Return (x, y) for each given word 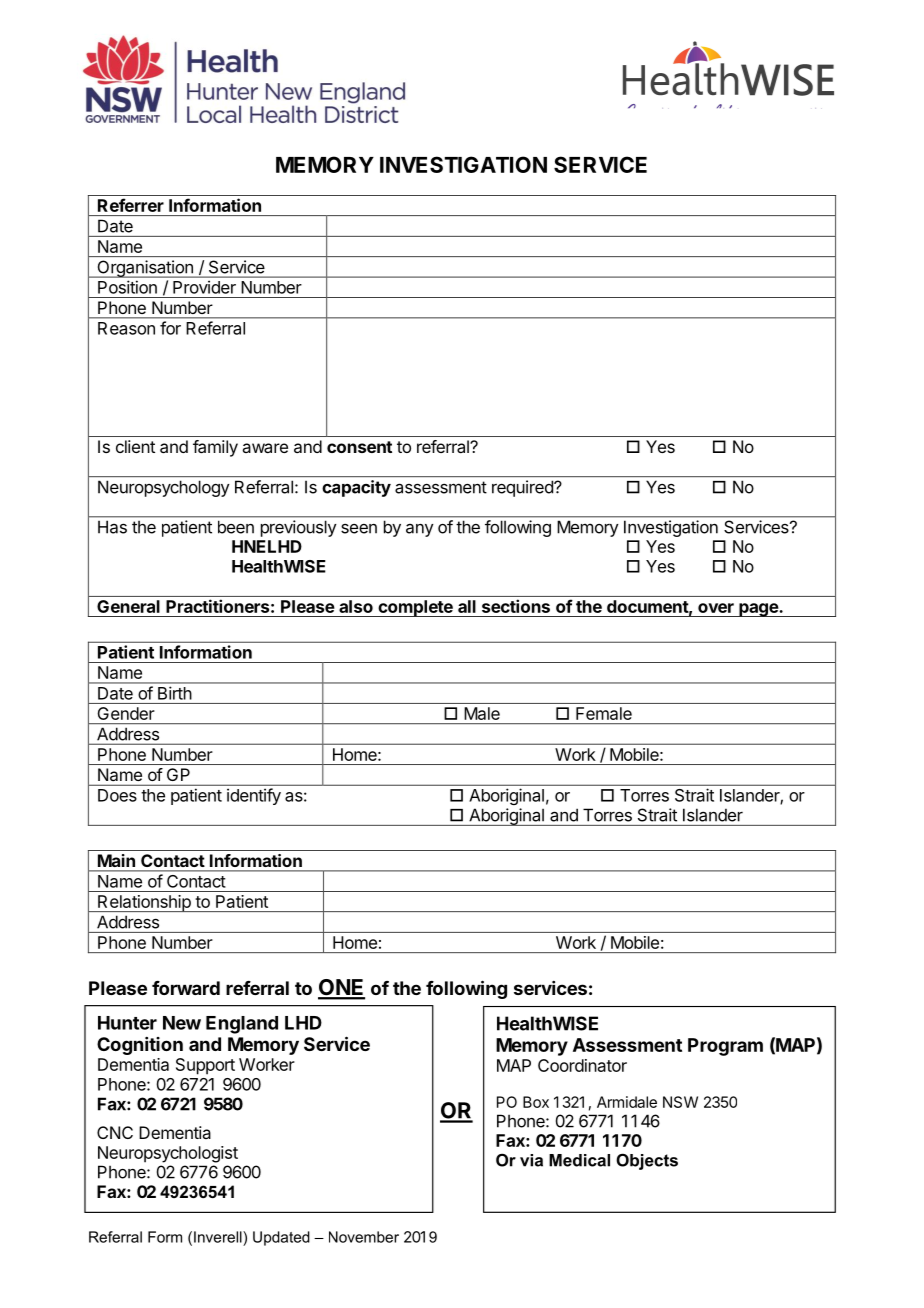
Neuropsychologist (168, 1154)
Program (725, 1047)
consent (359, 447)
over (716, 608)
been (236, 527)
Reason (126, 328)
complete (415, 608)
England (242, 1025)
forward (186, 988)
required (523, 488)
